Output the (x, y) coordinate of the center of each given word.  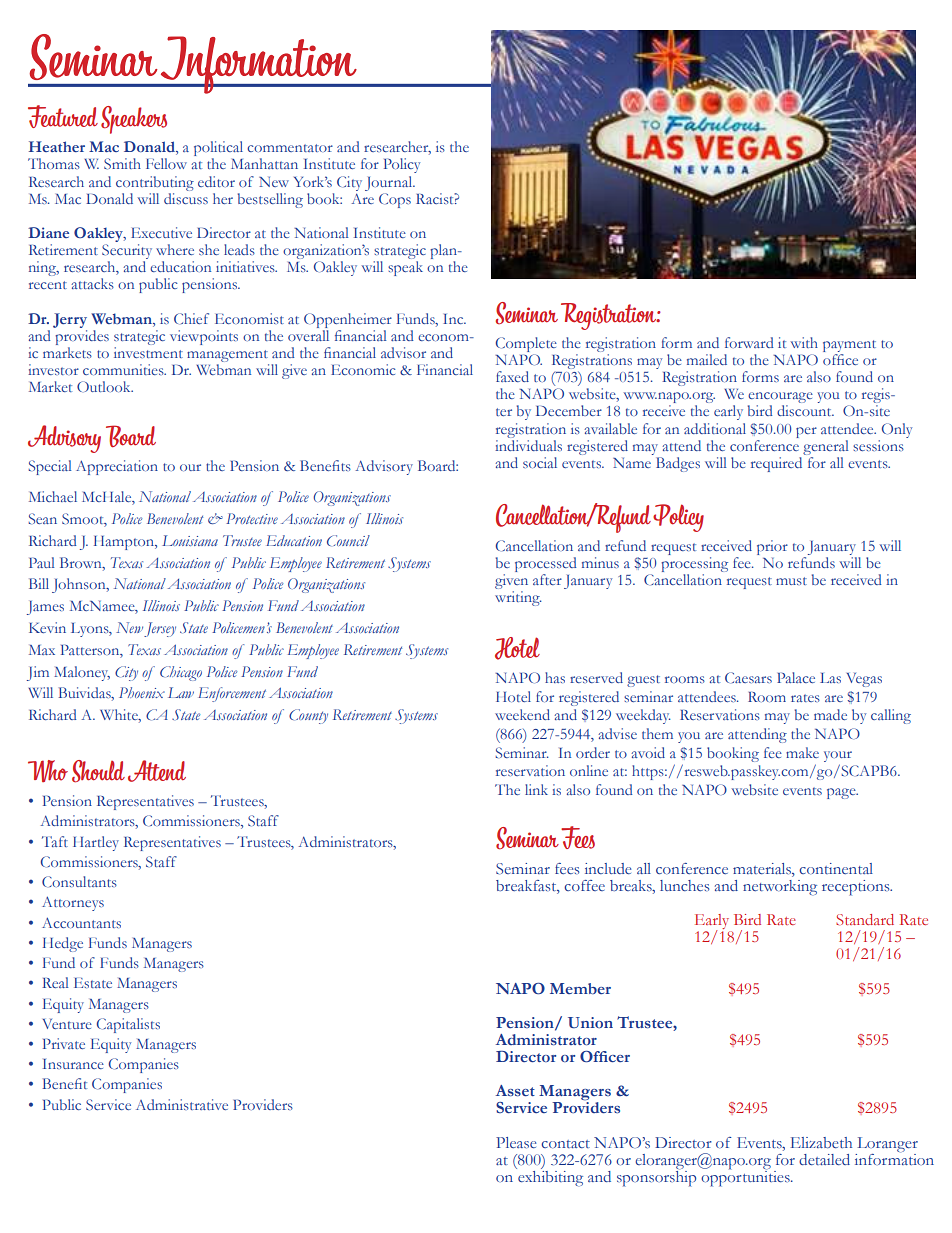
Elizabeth (821, 1142)
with (804, 342)
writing (518, 598)
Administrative (182, 1104)
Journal (390, 183)
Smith (122, 163)
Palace (796, 677)
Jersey (160, 629)
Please (516, 1142)
